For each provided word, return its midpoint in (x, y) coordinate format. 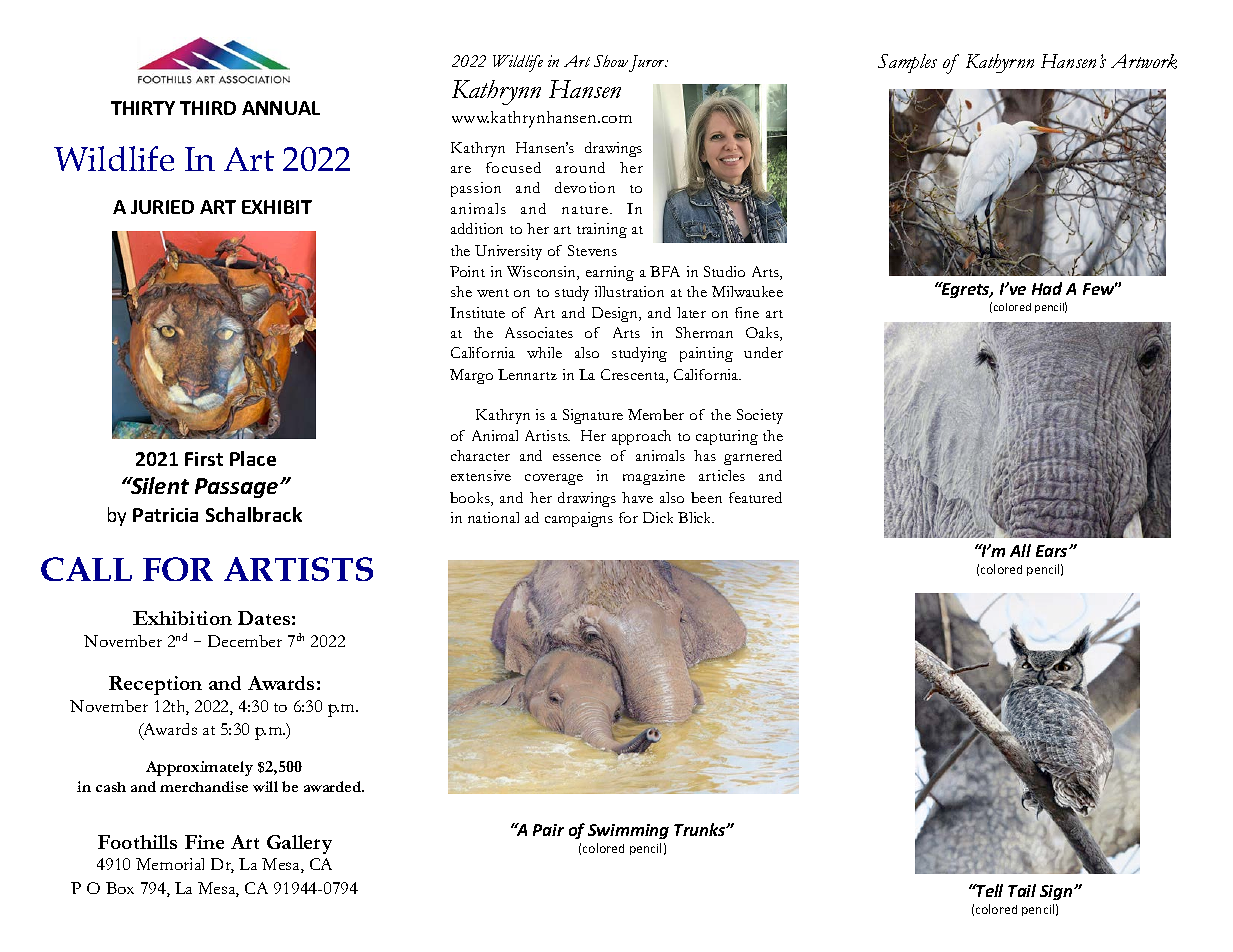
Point (467, 271)
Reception (155, 685)
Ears (1053, 551)
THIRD (208, 108)
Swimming (628, 831)
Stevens (592, 250)
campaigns (579, 519)
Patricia (165, 515)
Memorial (170, 864)
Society (760, 416)
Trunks (701, 829)
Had (1047, 288)
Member (656, 414)
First (204, 459)
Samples (907, 63)
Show (611, 61)
